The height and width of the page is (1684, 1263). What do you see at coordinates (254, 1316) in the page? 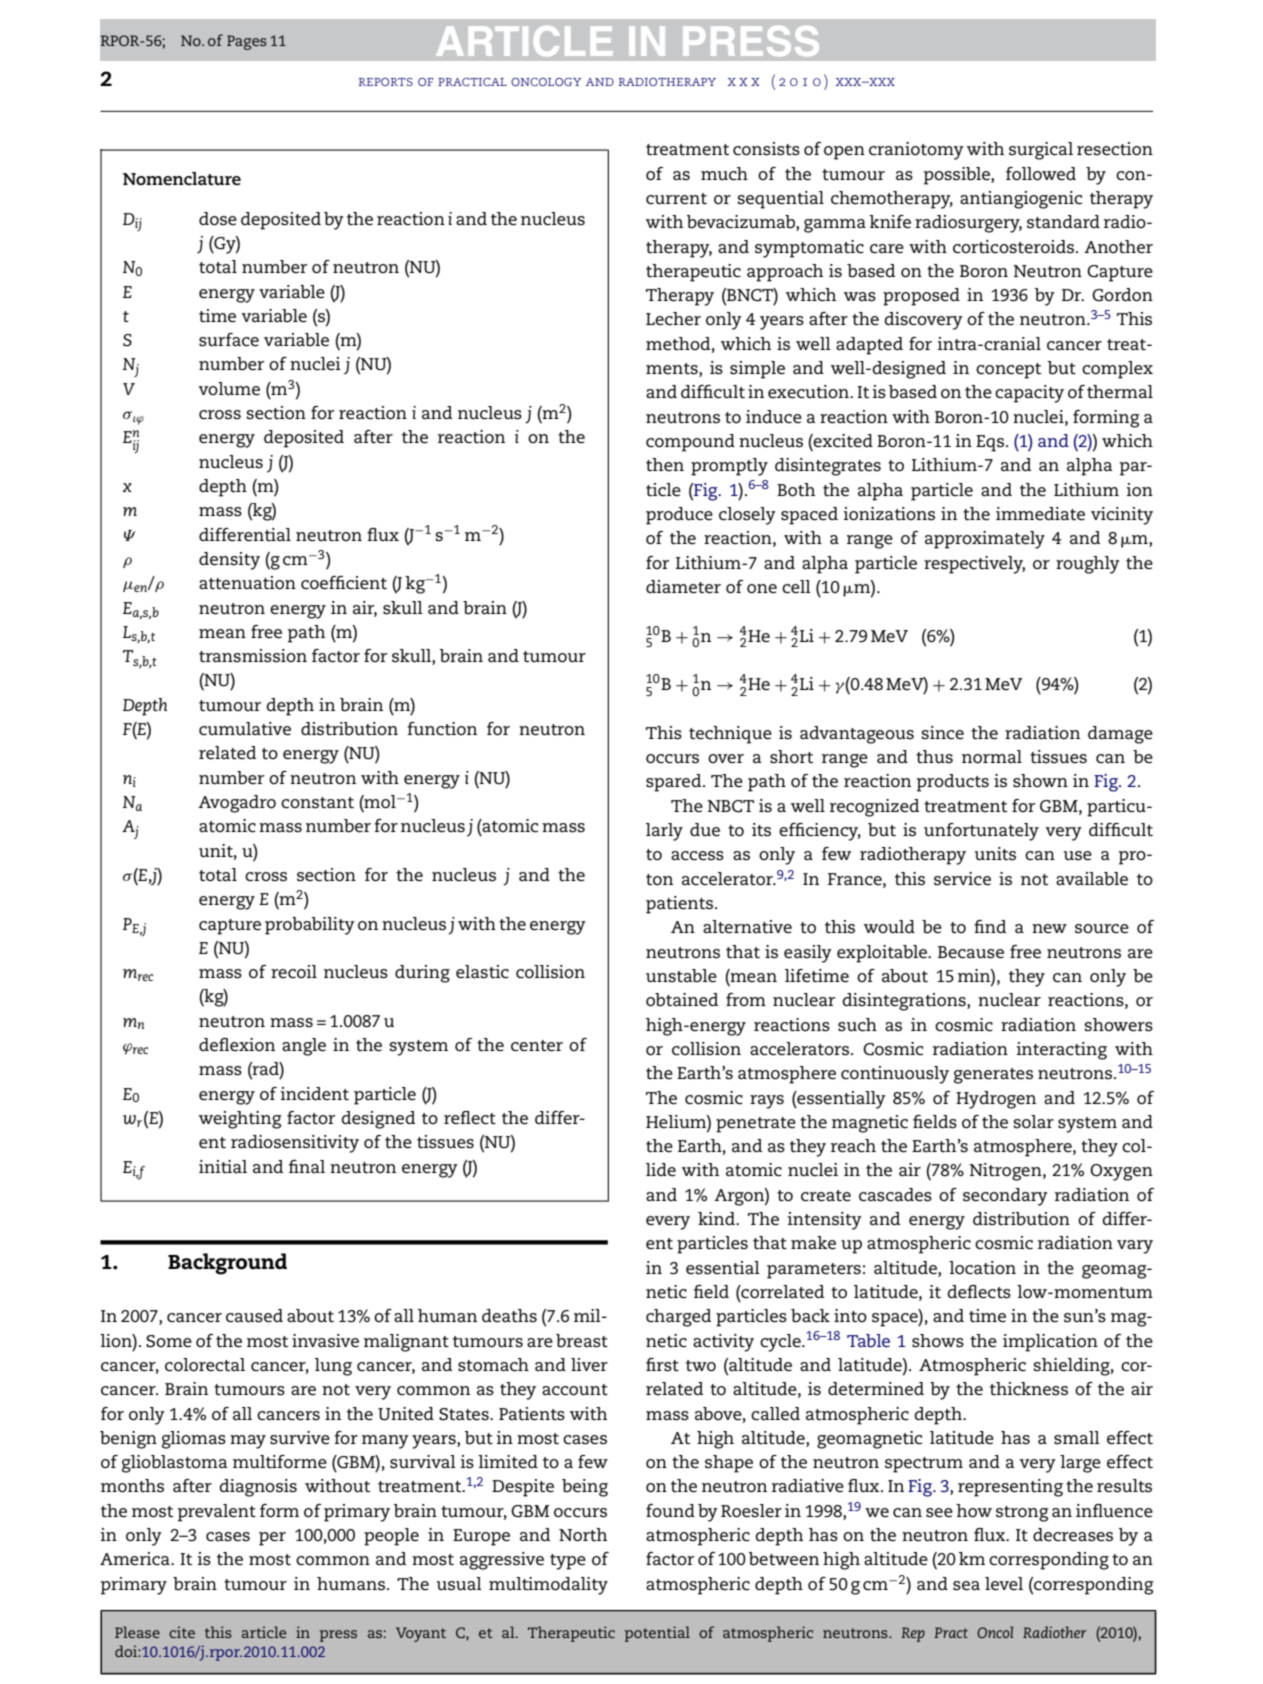
I see `caused` at bounding box center [254, 1316].
